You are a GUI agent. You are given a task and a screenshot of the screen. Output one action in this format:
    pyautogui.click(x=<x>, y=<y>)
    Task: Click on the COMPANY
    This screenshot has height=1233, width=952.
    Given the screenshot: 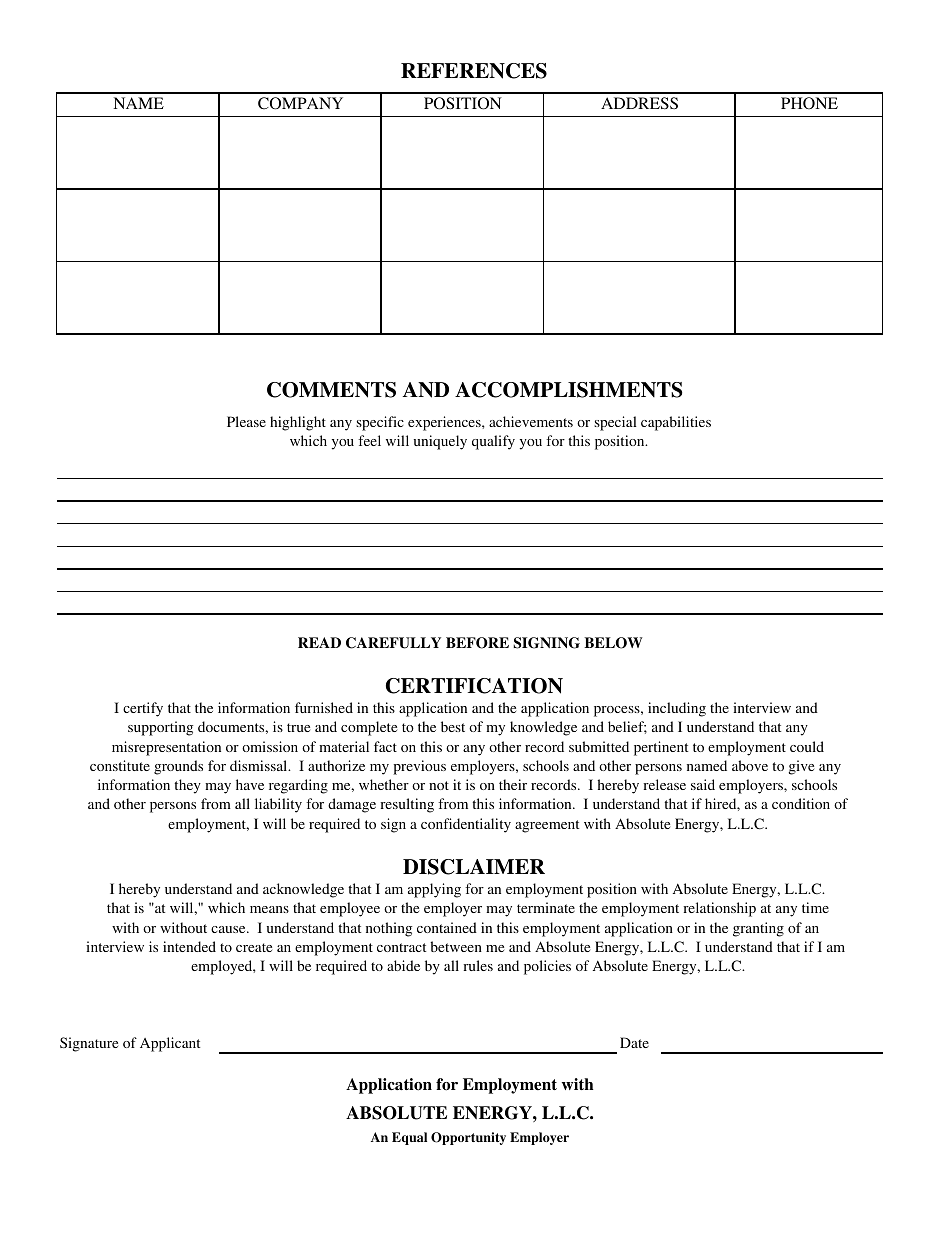 What is the action you would take?
    pyautogui.click(x=300, y=103)
